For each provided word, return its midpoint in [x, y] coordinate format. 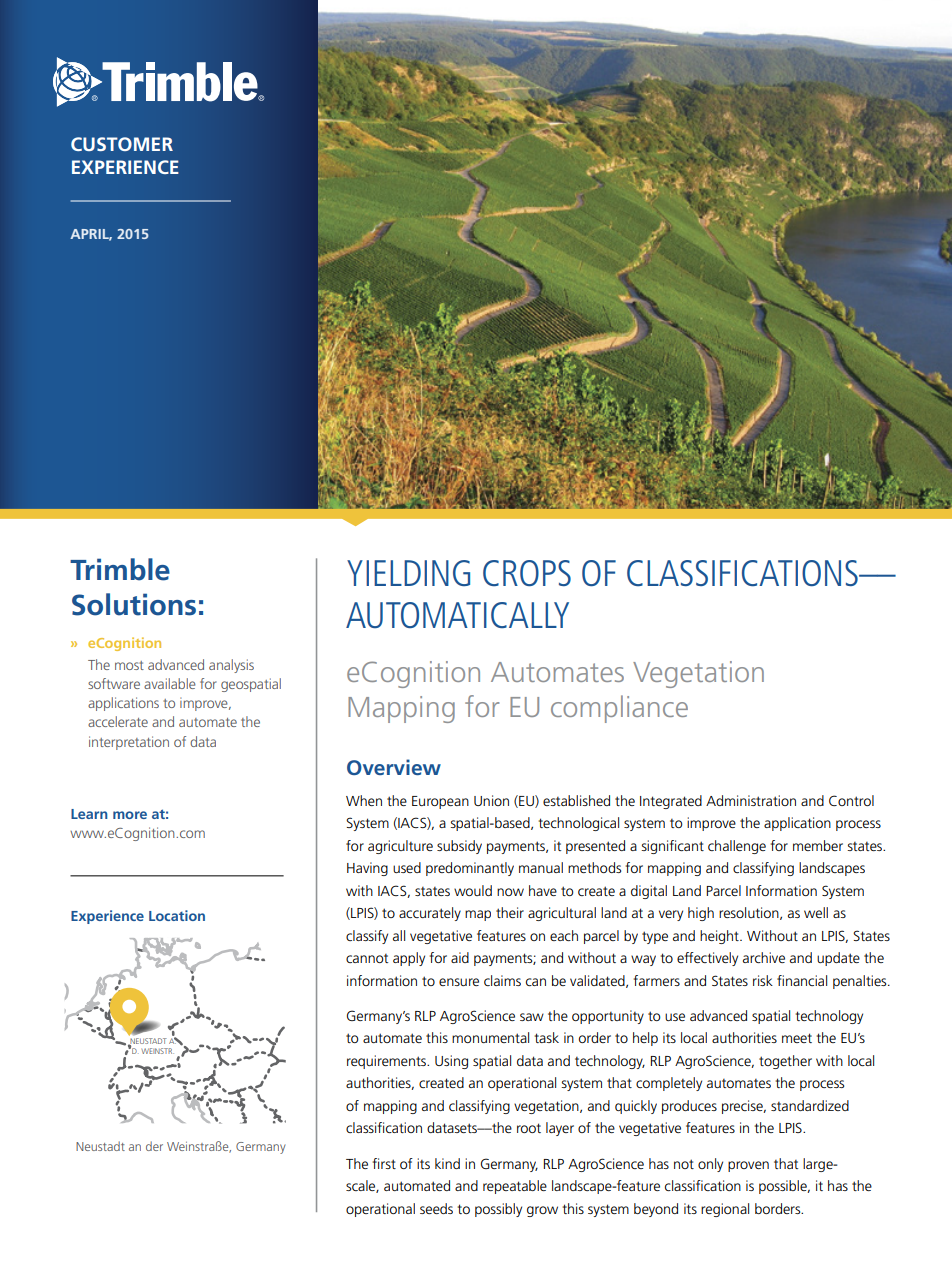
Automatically [457, 615]
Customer [122, 144]
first [384, 1163]
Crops [527, 573]
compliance [619, 709]
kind [447, 1163]
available [170, 683]
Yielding [408, 573]
